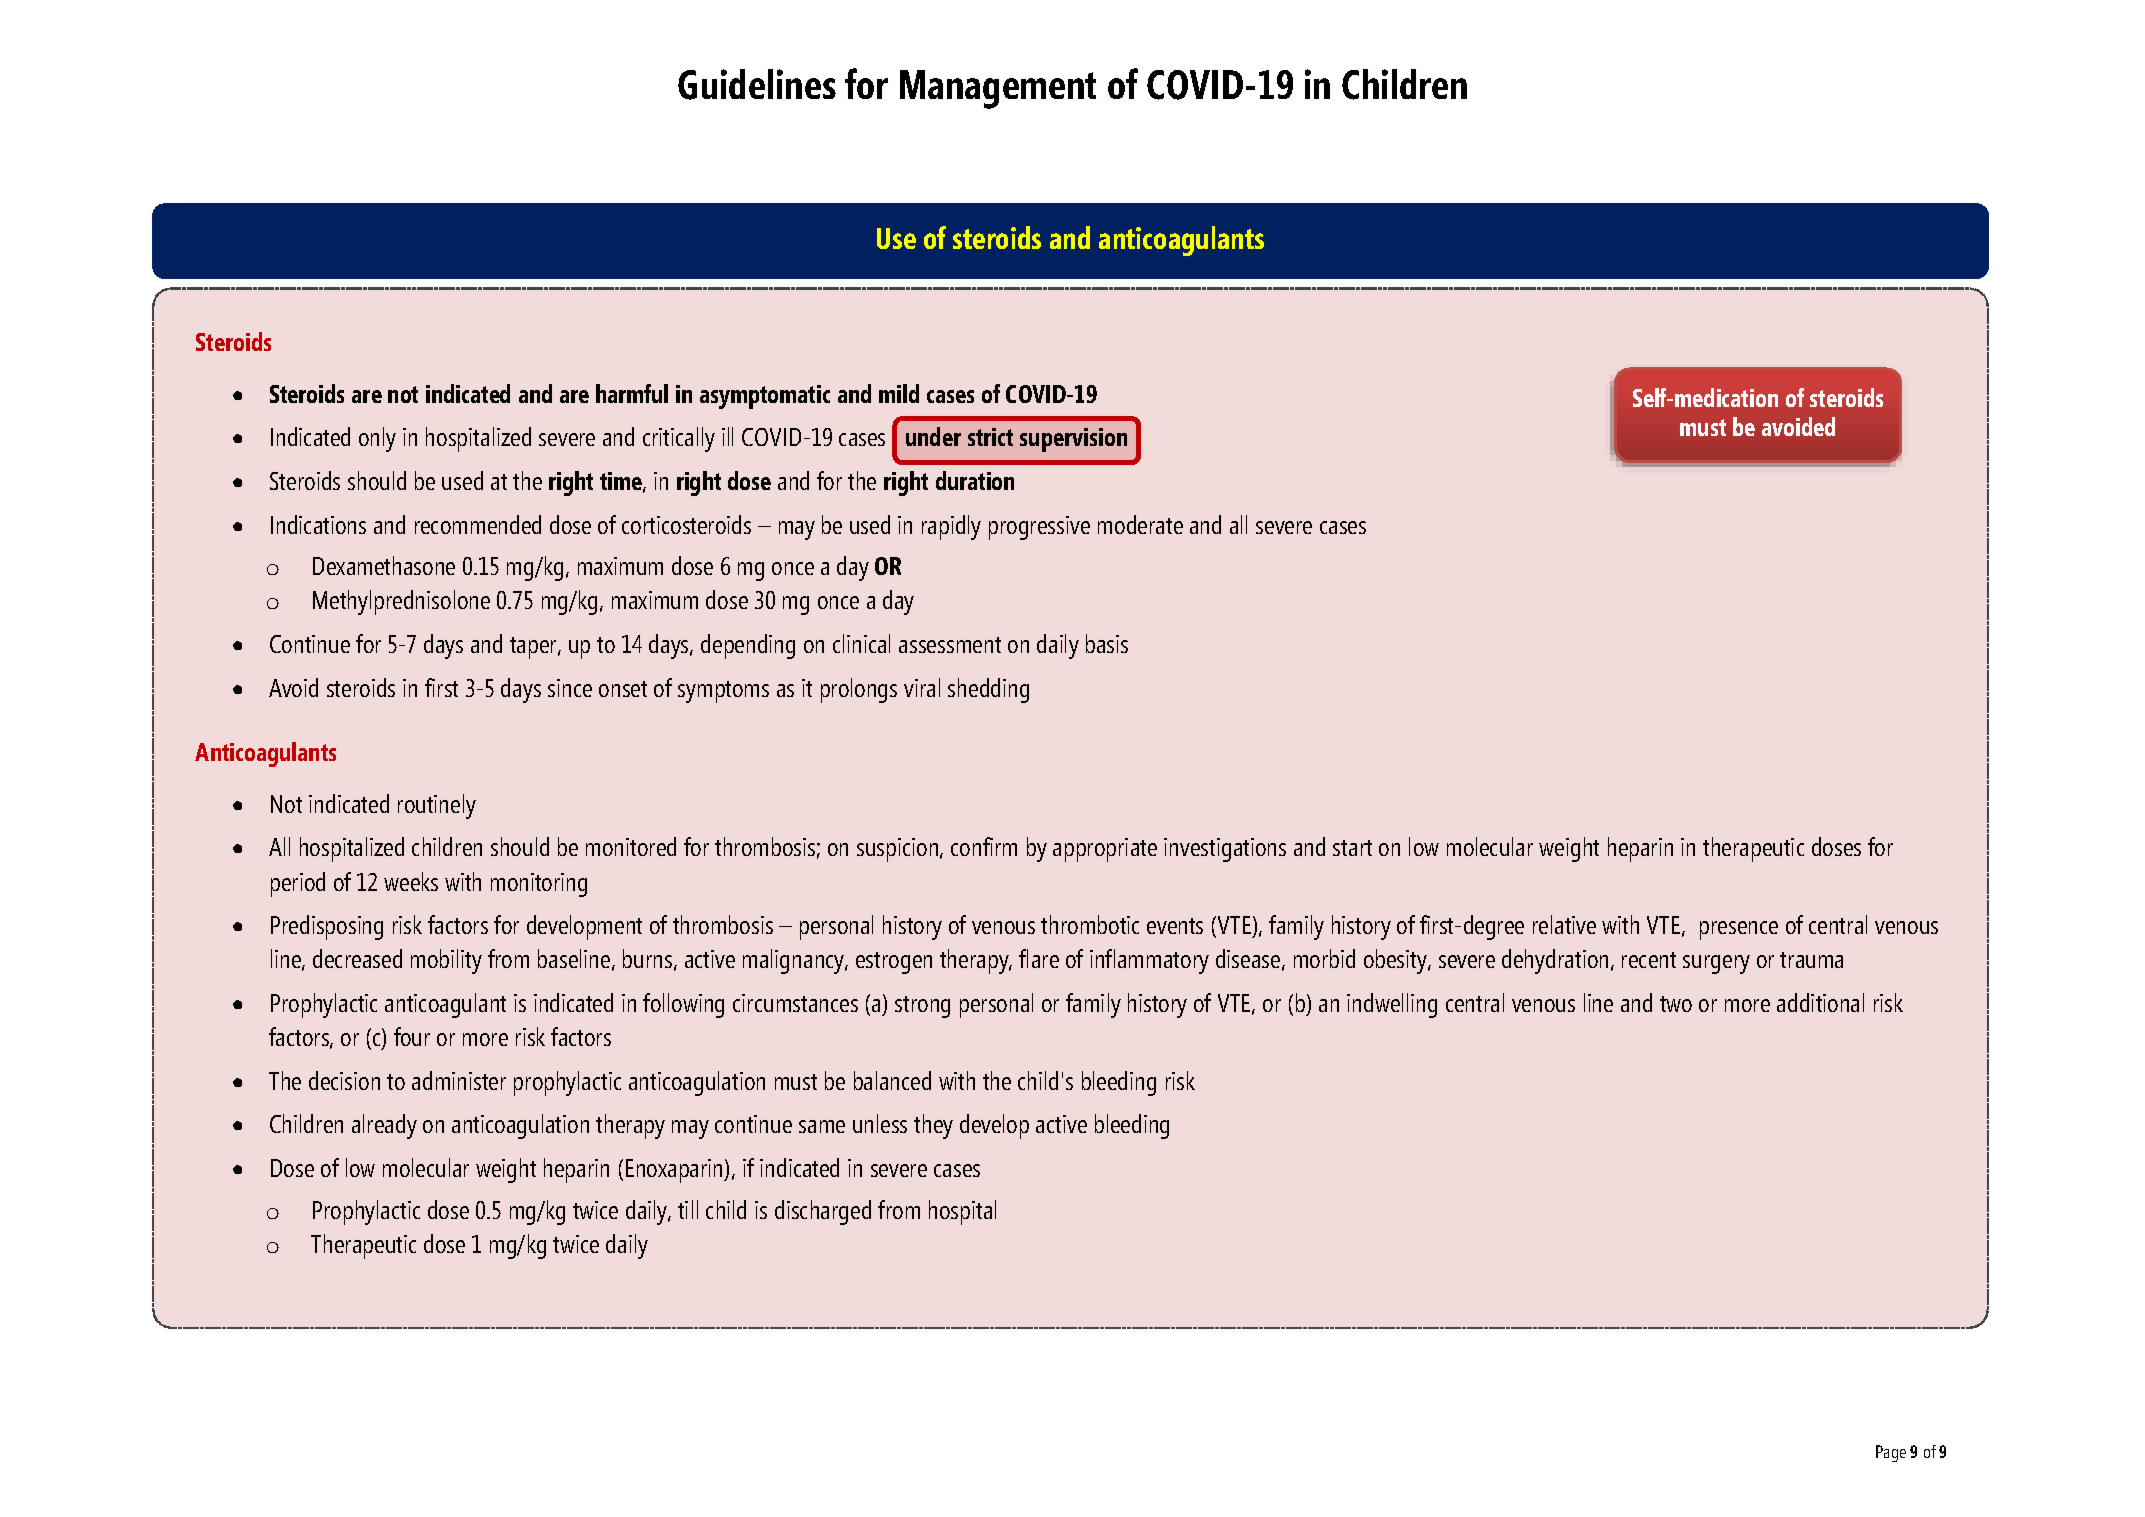  I want to click on mobility, so click(446, 961).
